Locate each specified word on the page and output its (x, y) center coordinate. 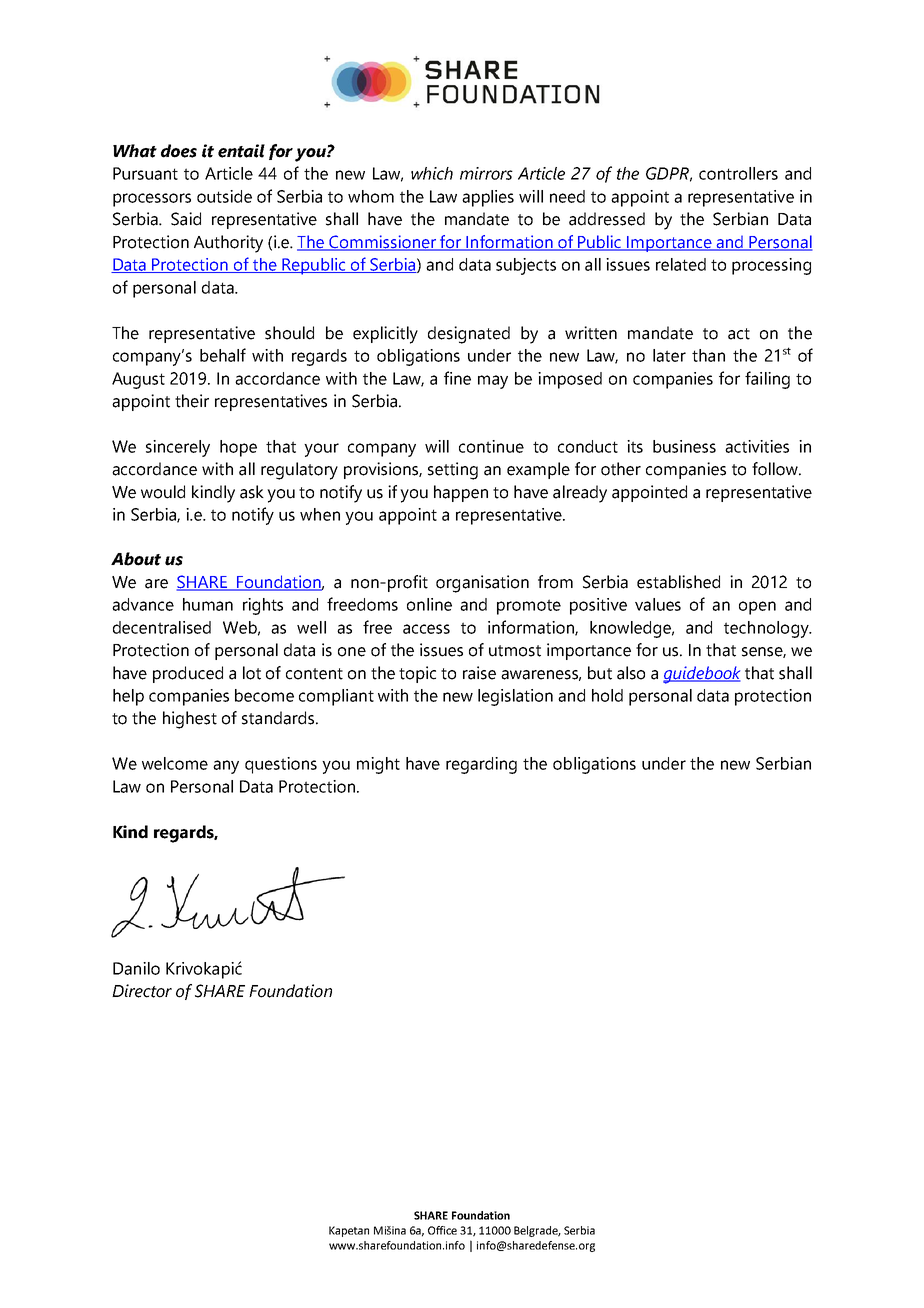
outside (224, 196)
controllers (738, 173)
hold (607, 695)
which (432, 173)
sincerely (178, 448)
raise (479, 673)
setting (453, 471)
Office (442, 1230)
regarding (481, 765)
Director (142, 991)
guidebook (702, 675)
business (684, 446)
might (378, 765)
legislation (515, 697)
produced (188, 674)
